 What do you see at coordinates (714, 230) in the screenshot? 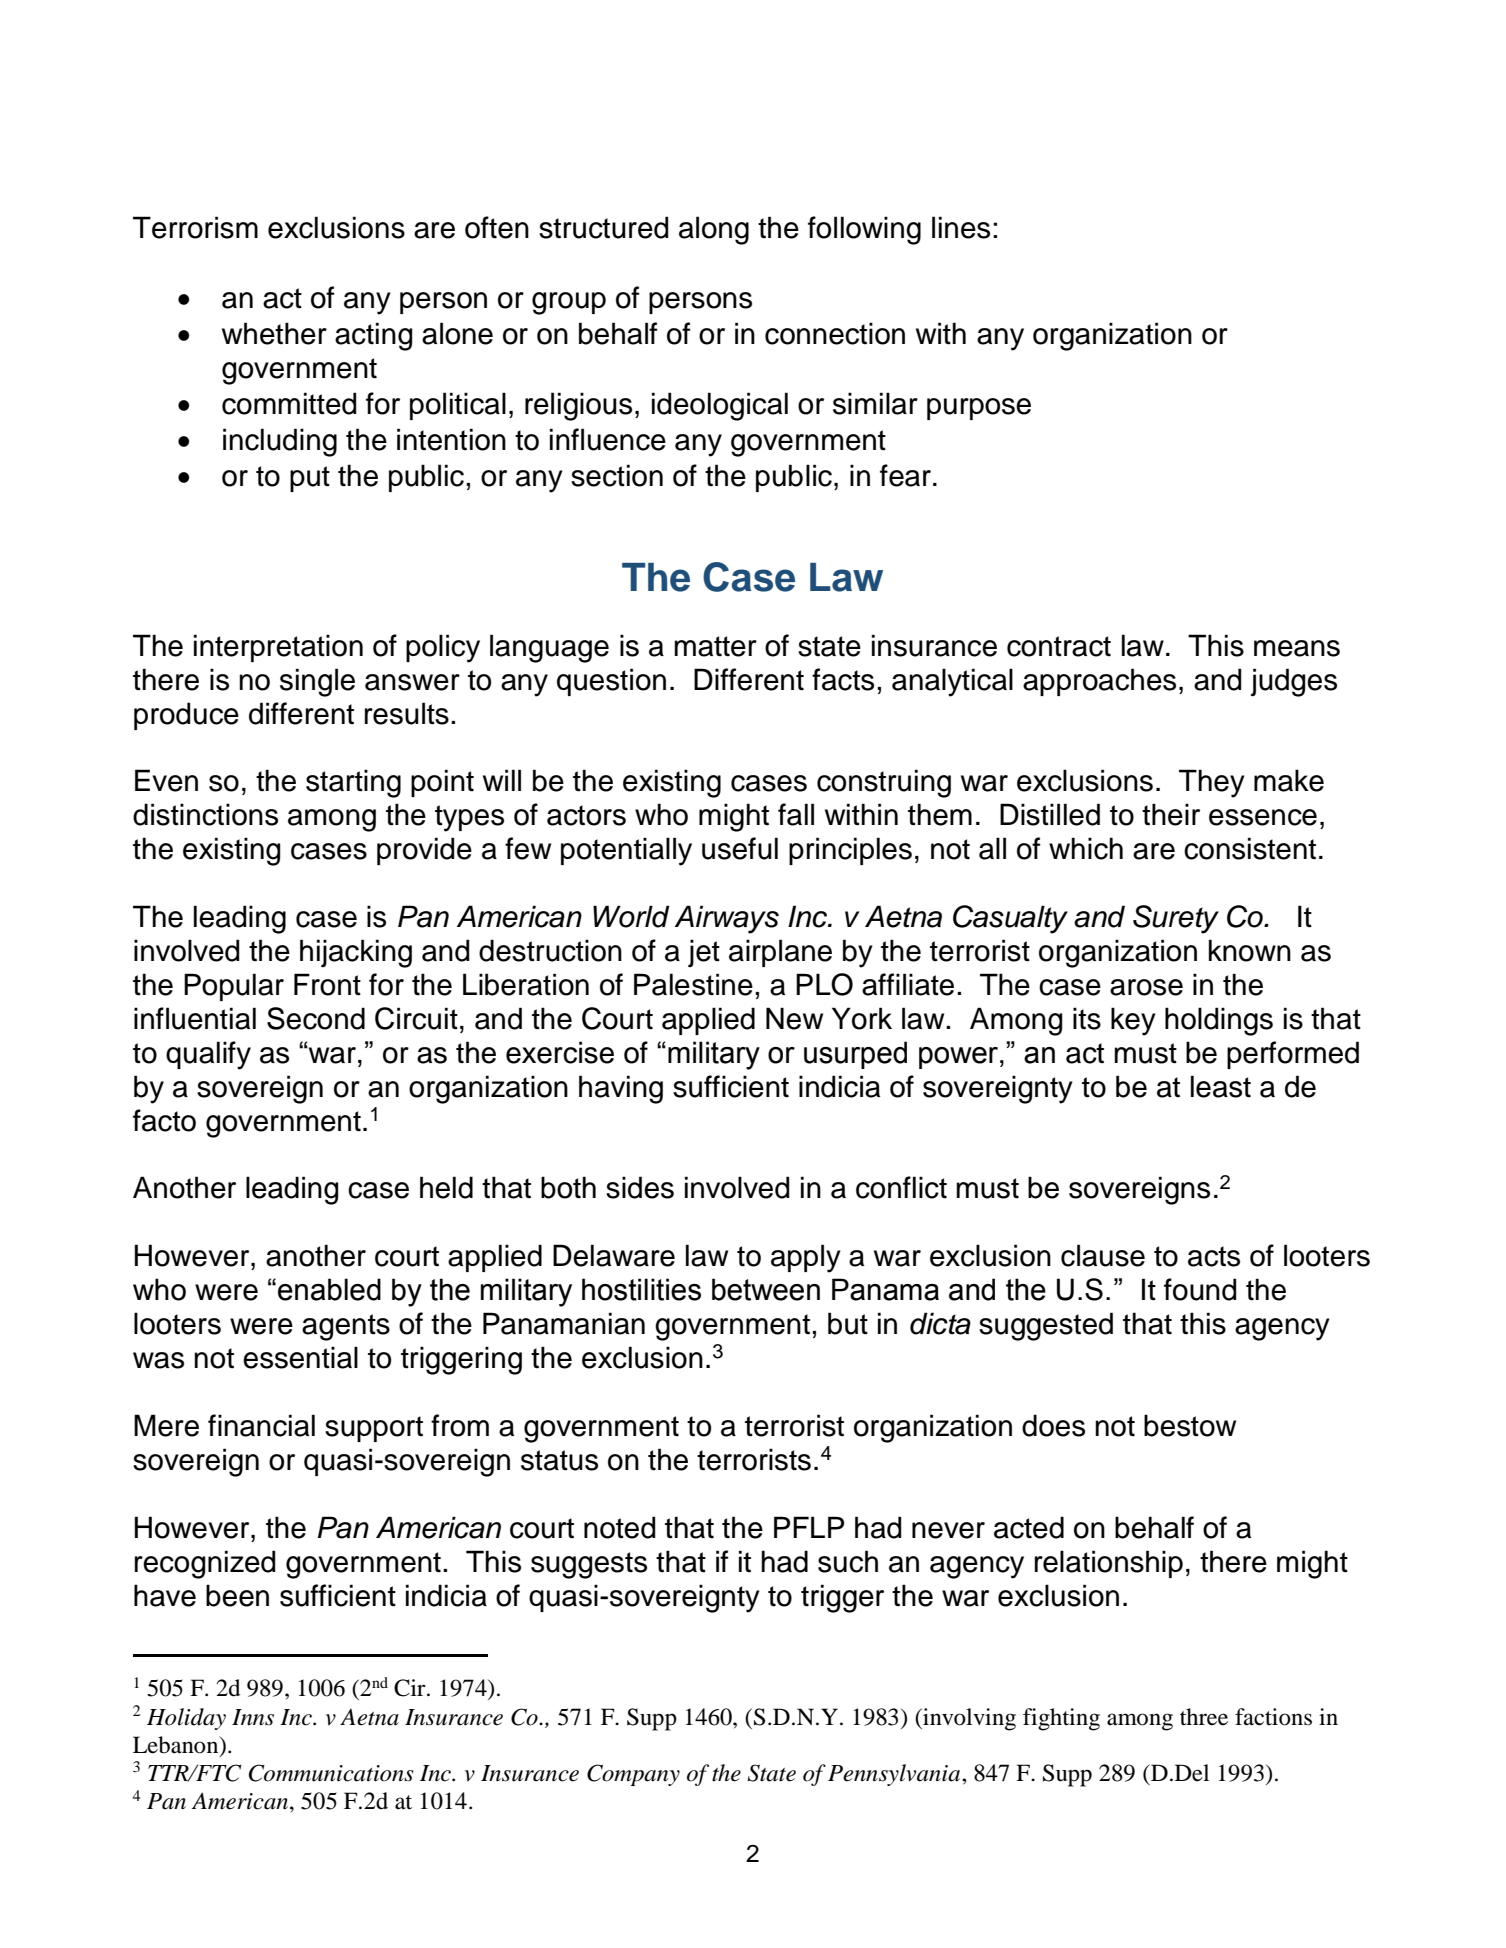
I see `along` at bounding box center [714, 230].
